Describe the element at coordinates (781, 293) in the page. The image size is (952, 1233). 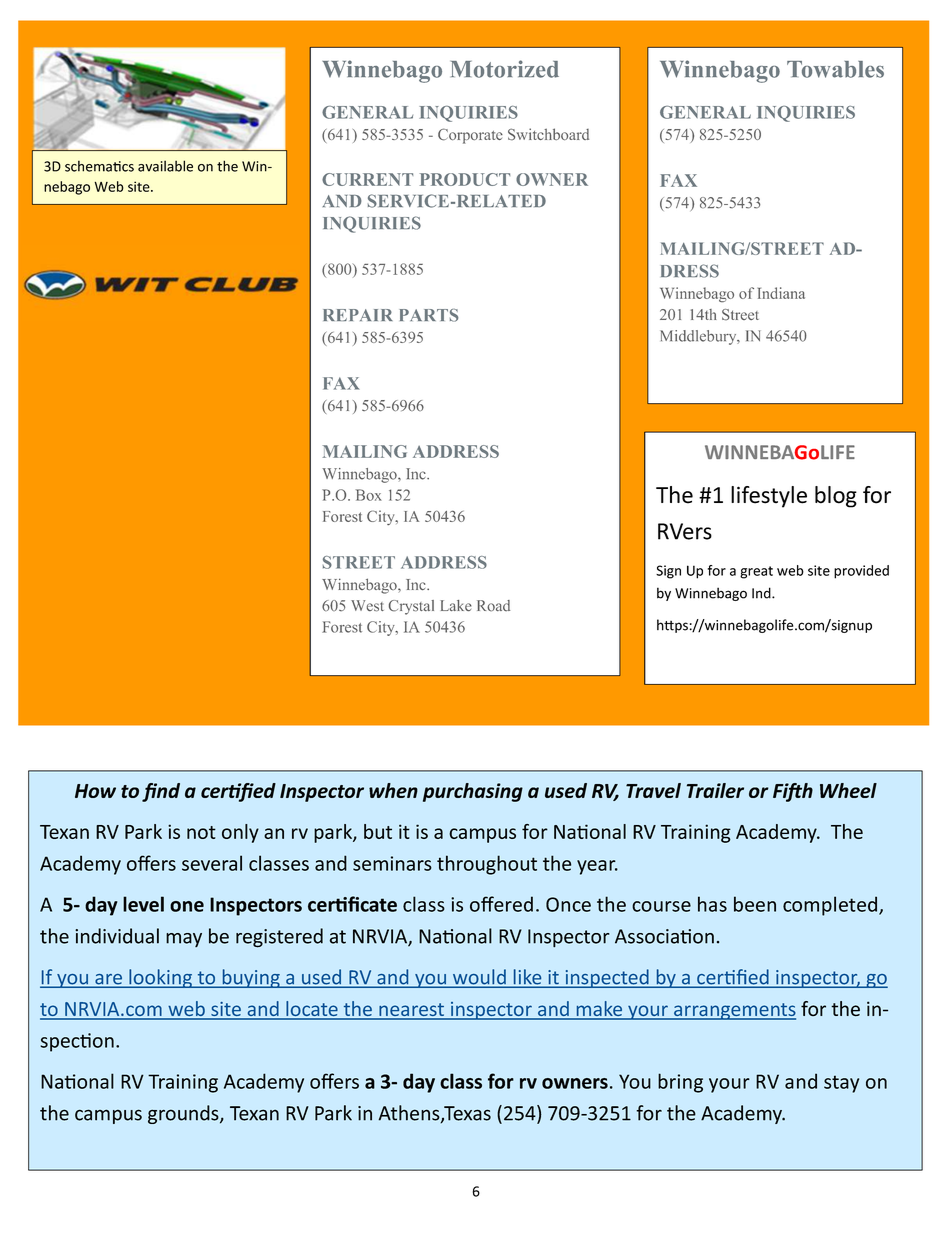
I see `Indiana` at that location.
